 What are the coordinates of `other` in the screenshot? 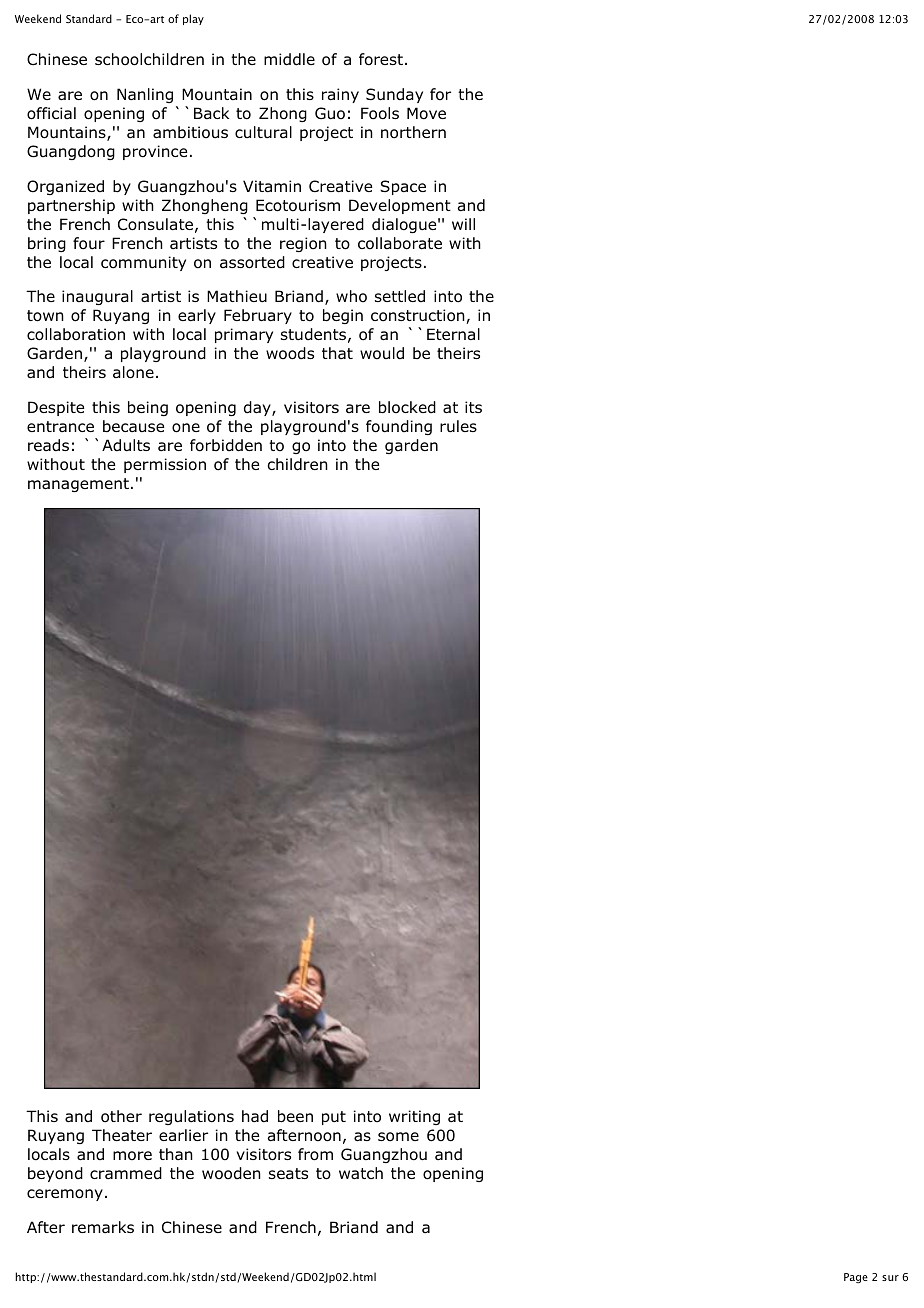 It's located at (121, 1116).
